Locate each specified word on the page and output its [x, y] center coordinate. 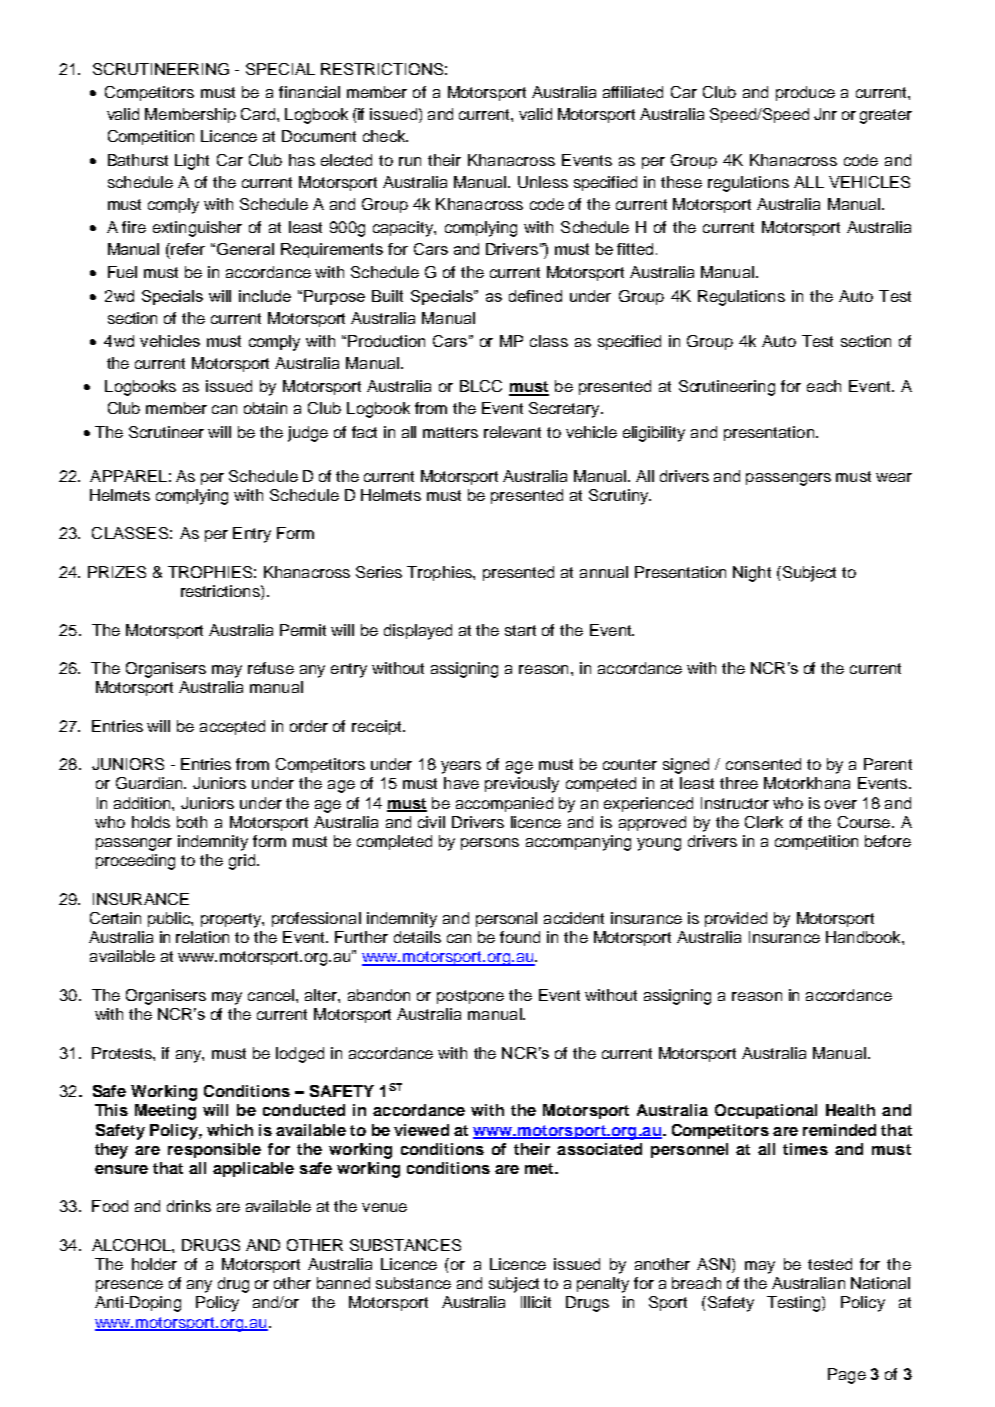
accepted [232, 727]
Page [847, 1376]
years [461, 767]
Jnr [825, 114]
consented [763, 764]
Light [192, 162]
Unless [543, 182]
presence [129, 1286]
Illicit [536, 1302]
